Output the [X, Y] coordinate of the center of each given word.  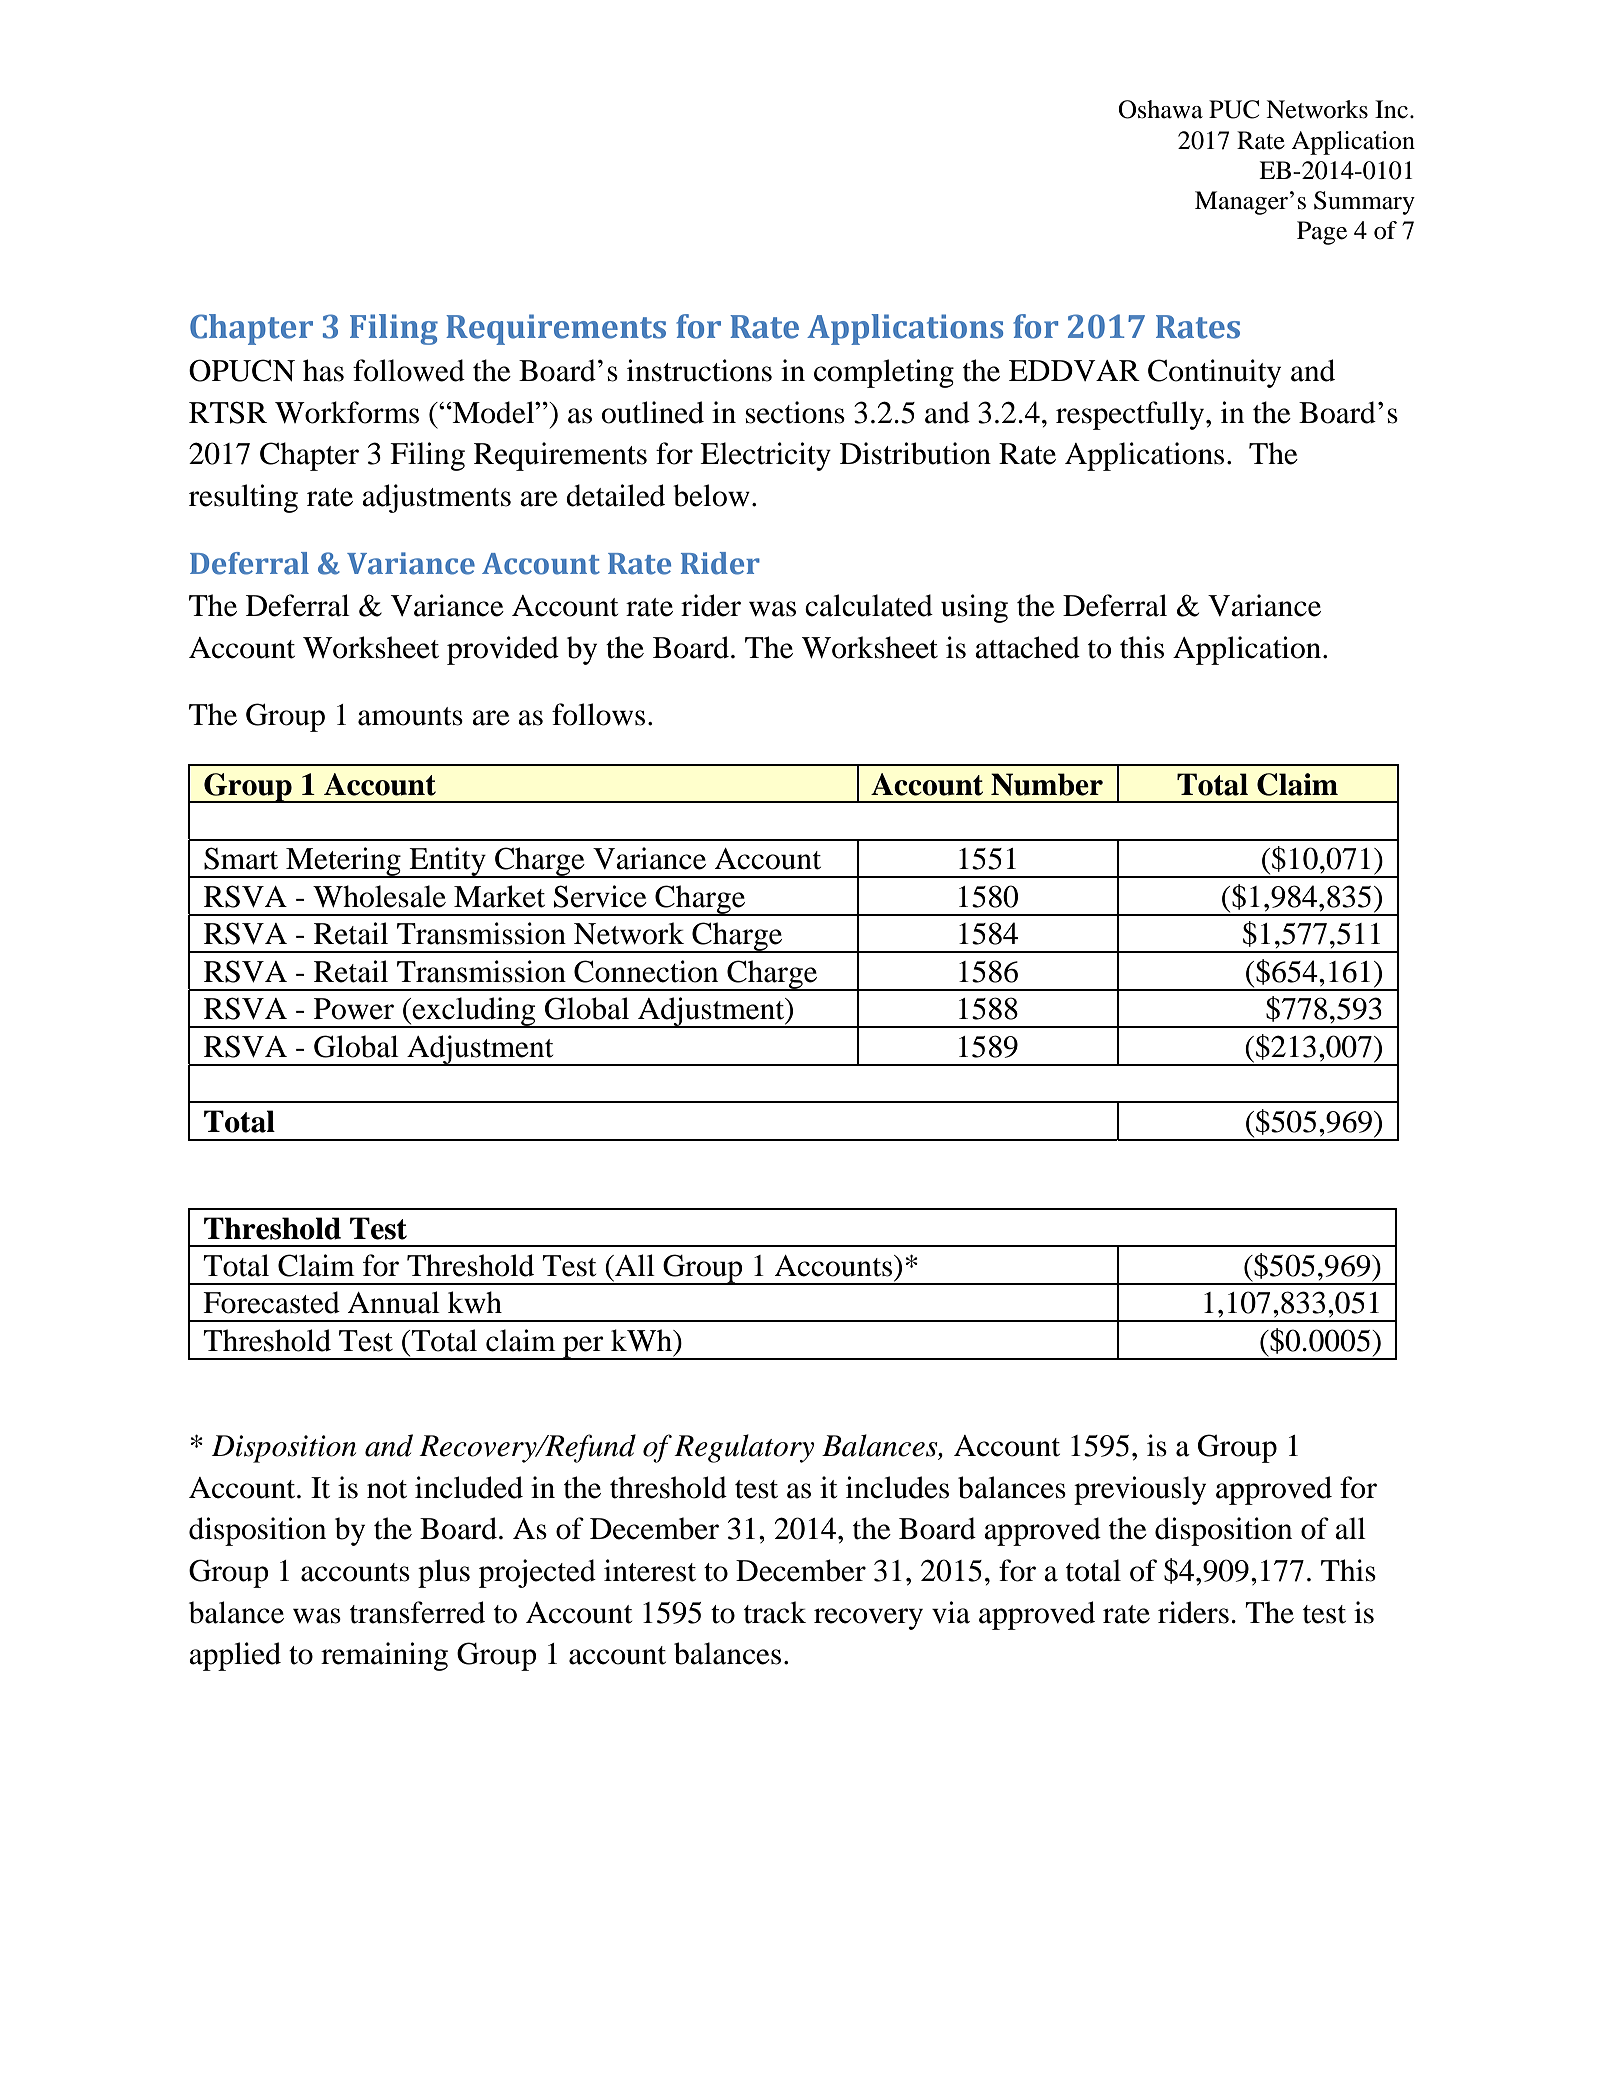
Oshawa [1160, 109]
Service [600, 896]
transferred [417, 1612]
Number [1047, 784]
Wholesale [379, 896]
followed [409, 370]
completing [884, 373]
